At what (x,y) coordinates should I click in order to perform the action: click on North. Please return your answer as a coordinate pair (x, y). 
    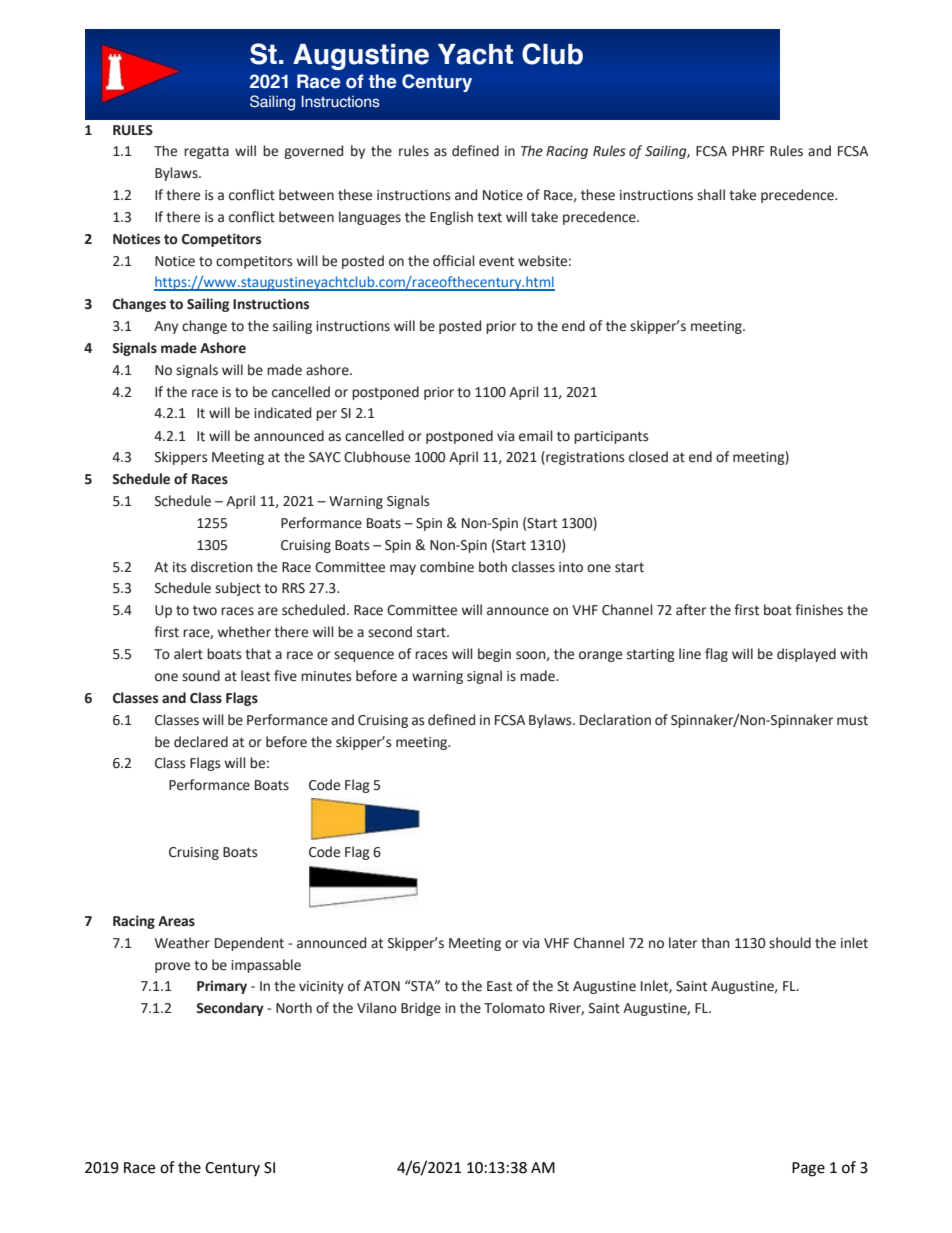
    Looking at the image, I should click on (294, 1008).
